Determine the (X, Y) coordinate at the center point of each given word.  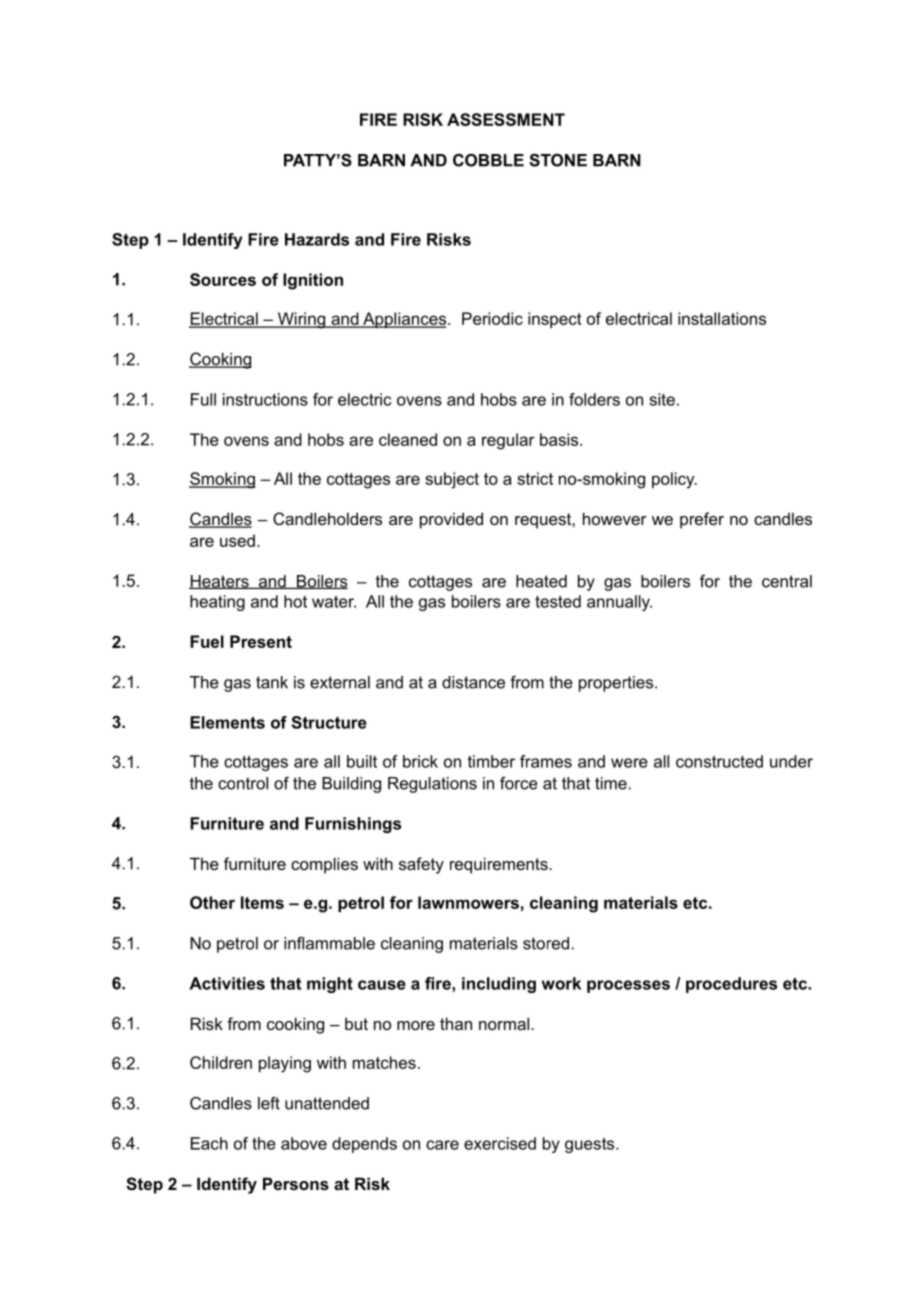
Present (261, 641)
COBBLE (488, 160)
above (304, 1143)
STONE (558, 160)
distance (473, 682)
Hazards (317, 239)
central (787, 581)
